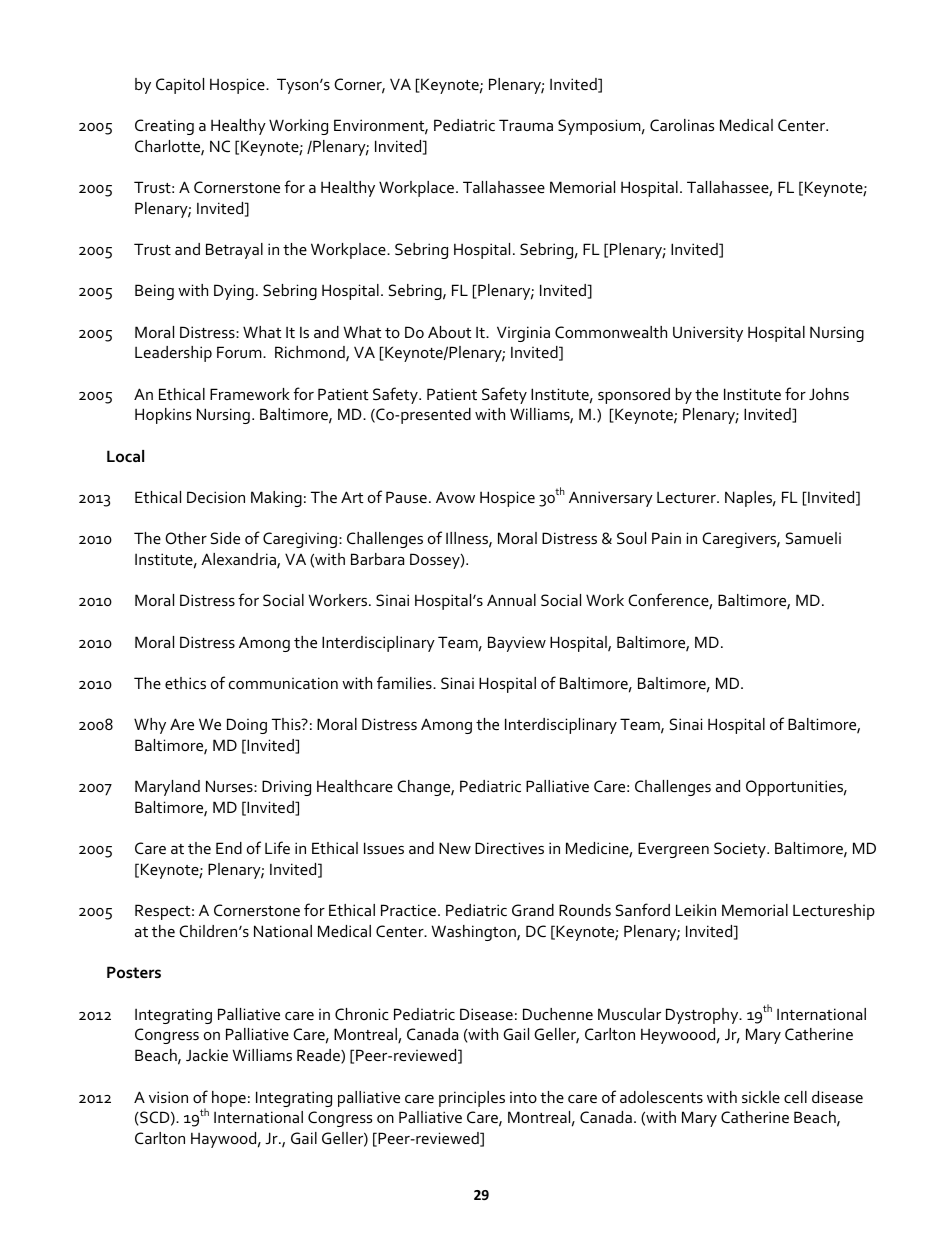 Image resolution: width=952 pixels, height=1233 pixels. Describe the element at coordinates (207, 1055) in the document. I see `Jackie` at that location.
